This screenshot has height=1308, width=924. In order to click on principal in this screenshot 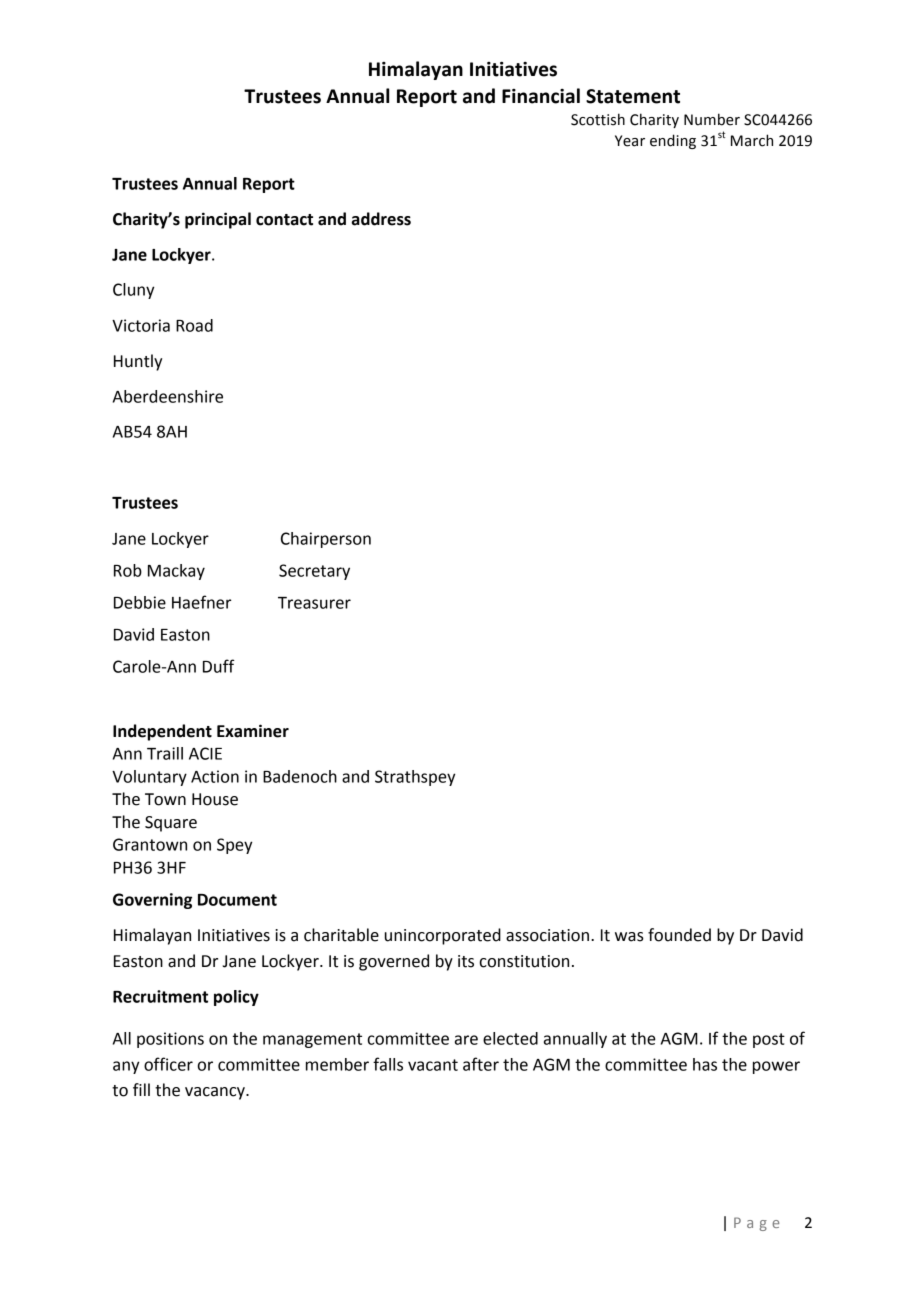, I will do `click(218, 220)`.
